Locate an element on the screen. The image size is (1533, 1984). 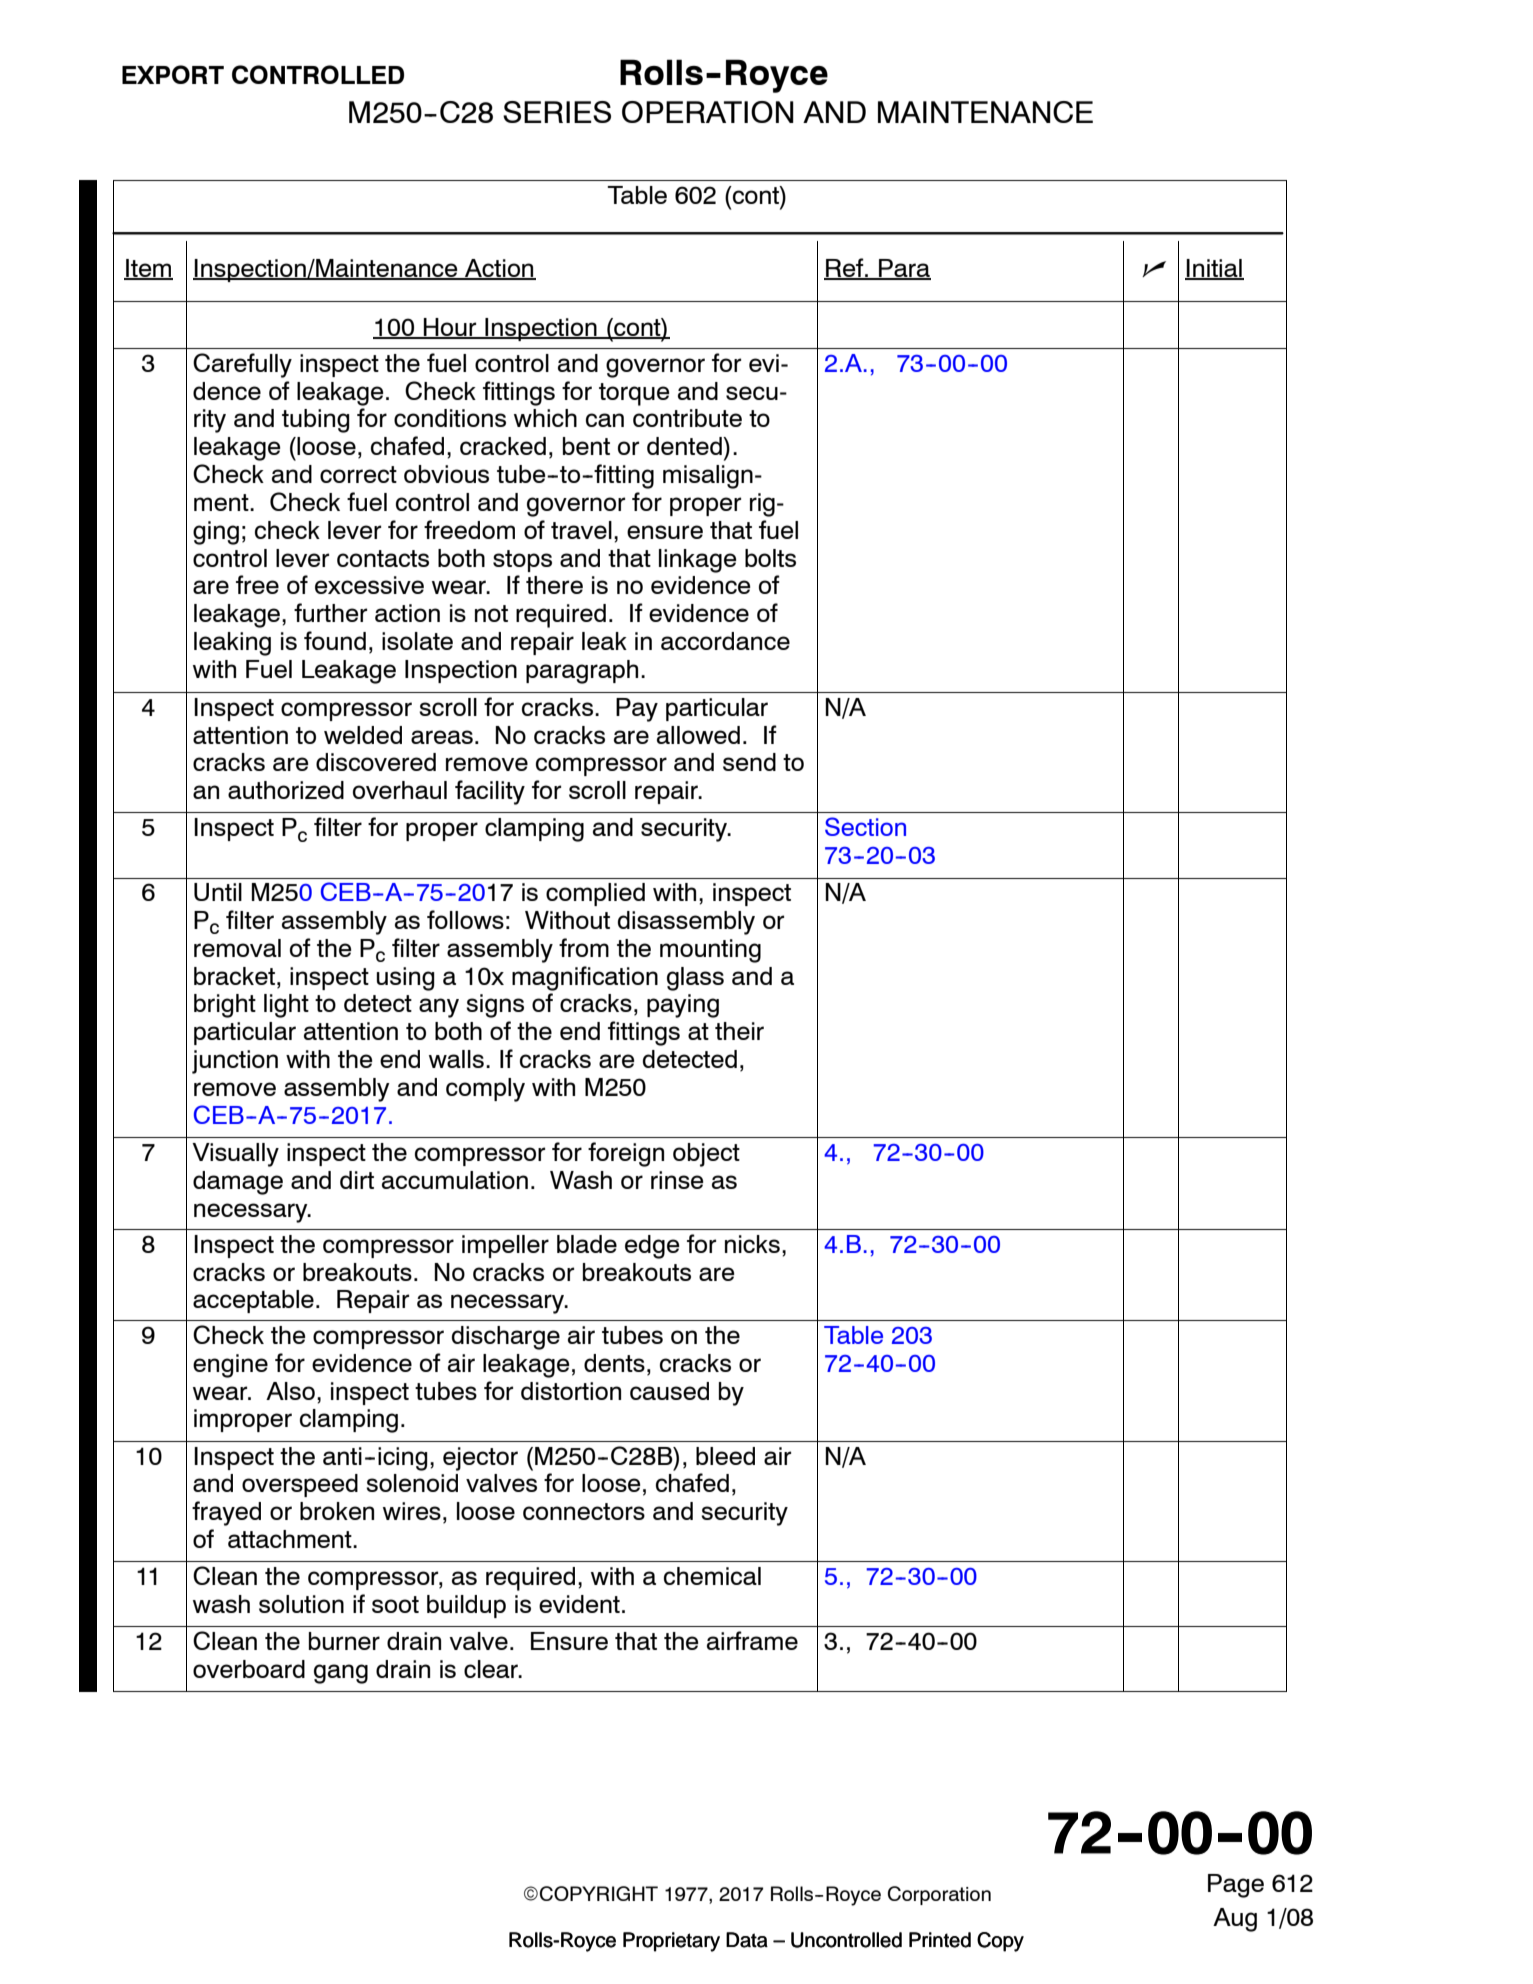
linkage is located at coordinates (698, 561).
